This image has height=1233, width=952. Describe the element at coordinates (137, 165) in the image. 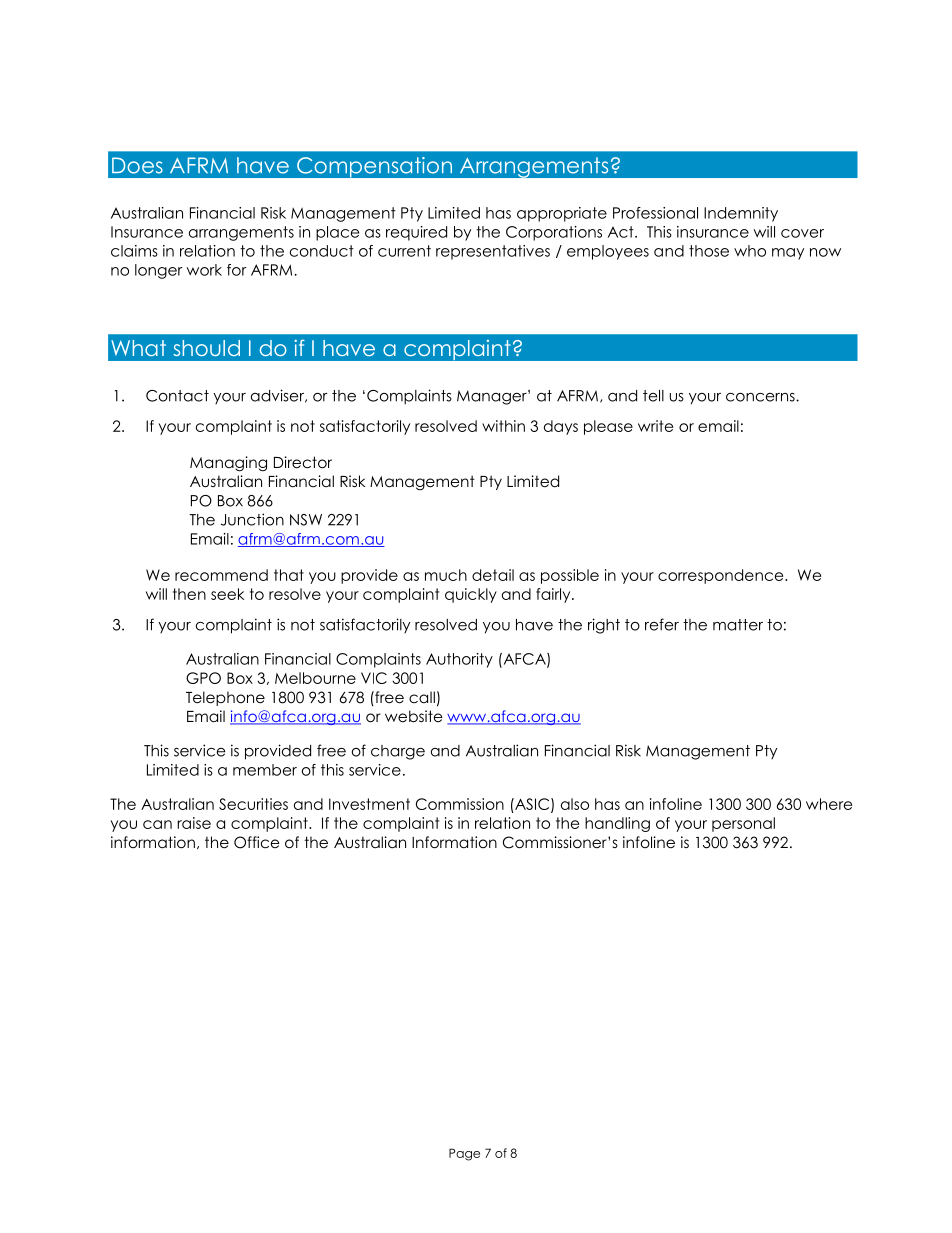

I see `Does` at that location.
